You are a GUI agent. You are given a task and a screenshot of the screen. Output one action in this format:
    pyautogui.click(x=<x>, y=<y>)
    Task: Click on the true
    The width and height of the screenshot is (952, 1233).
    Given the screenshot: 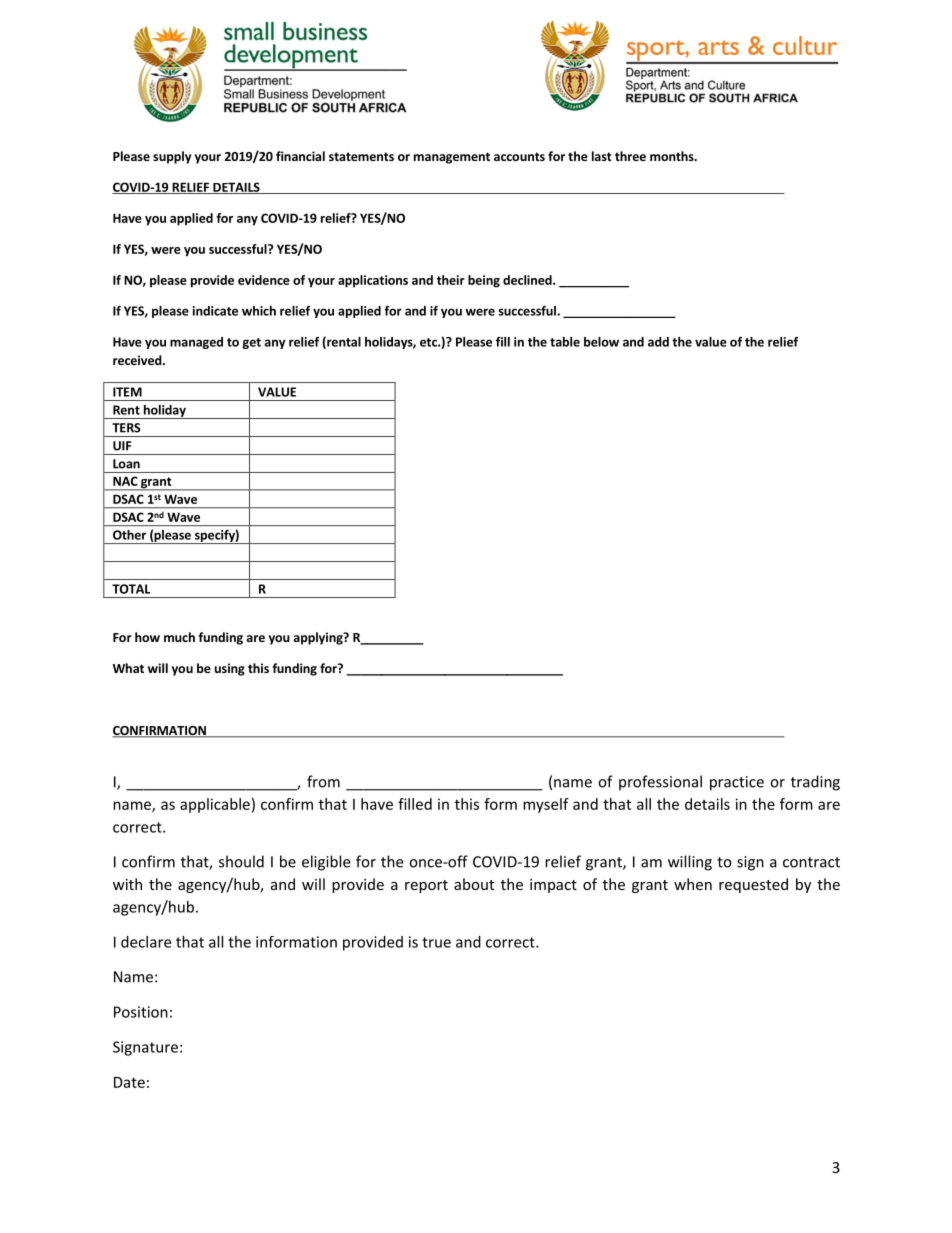 What is the action you would take?
    pyautogui.click(x=436, y=942)
